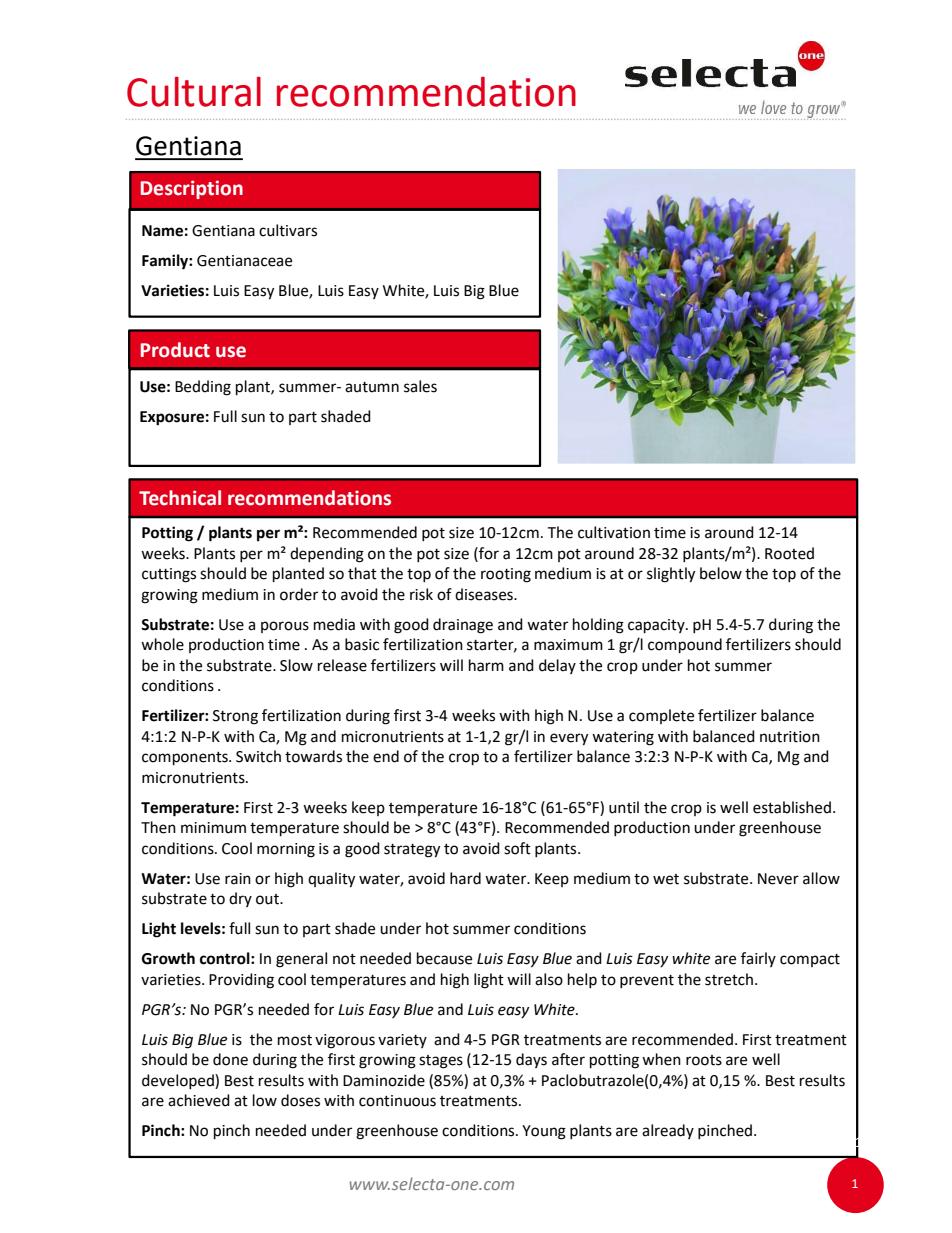  I want to click on below, so click(721, 573).
